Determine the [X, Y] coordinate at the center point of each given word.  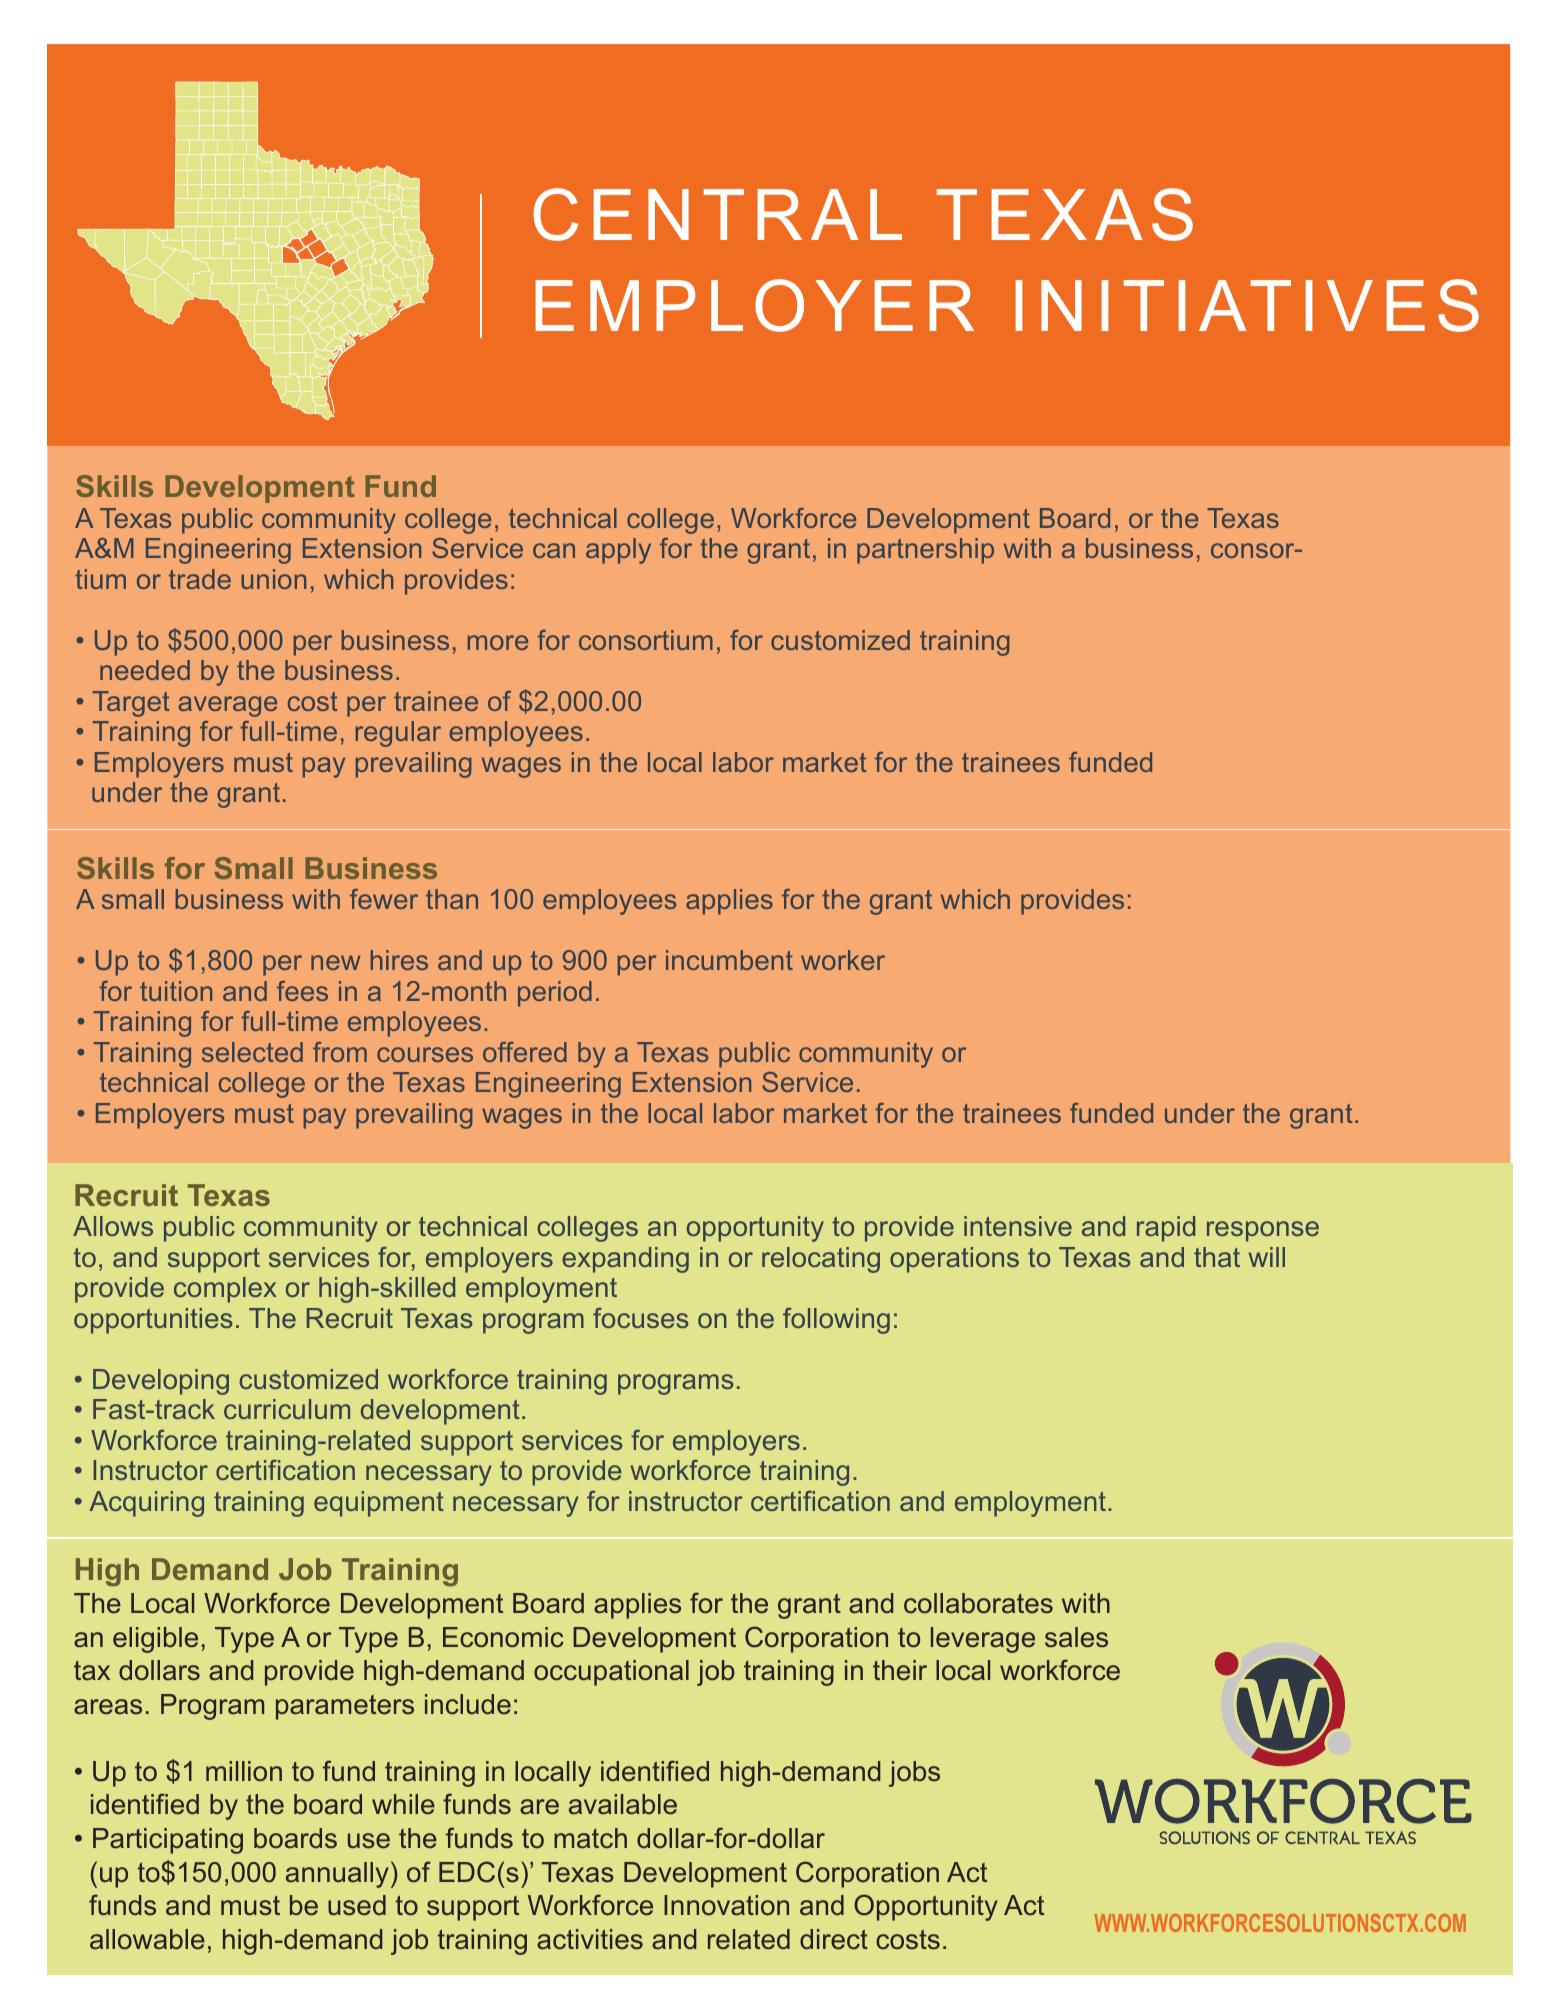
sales [1076, 1637]
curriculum [287, 1409]
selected [252, 1052]
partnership [925, 551]
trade [200, 579]
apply [618, 551]
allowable [147, 1939]
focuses [641, 1318]
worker [843, 960]
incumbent [729, 960]
